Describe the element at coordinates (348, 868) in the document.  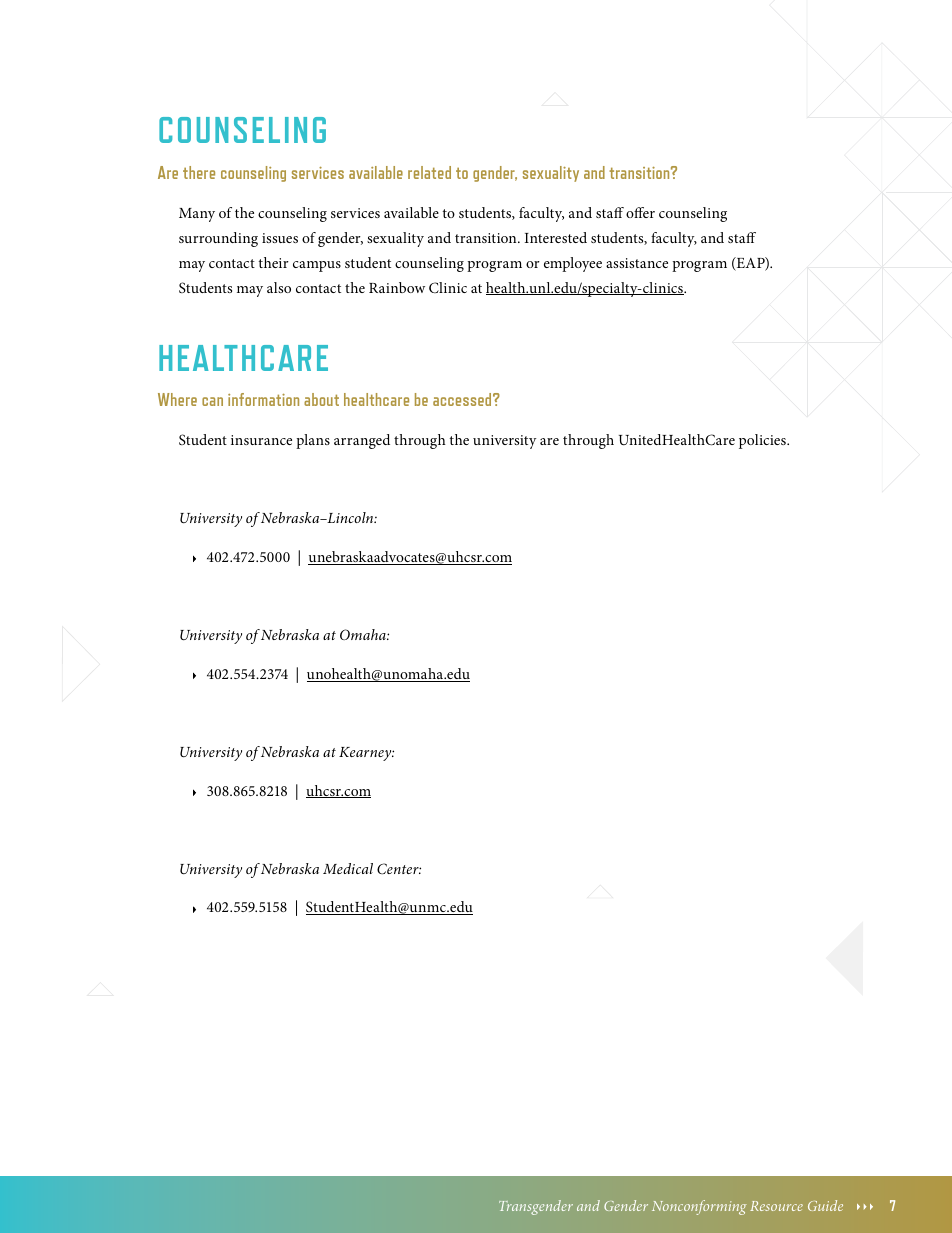
I see `Medical` at that location.
